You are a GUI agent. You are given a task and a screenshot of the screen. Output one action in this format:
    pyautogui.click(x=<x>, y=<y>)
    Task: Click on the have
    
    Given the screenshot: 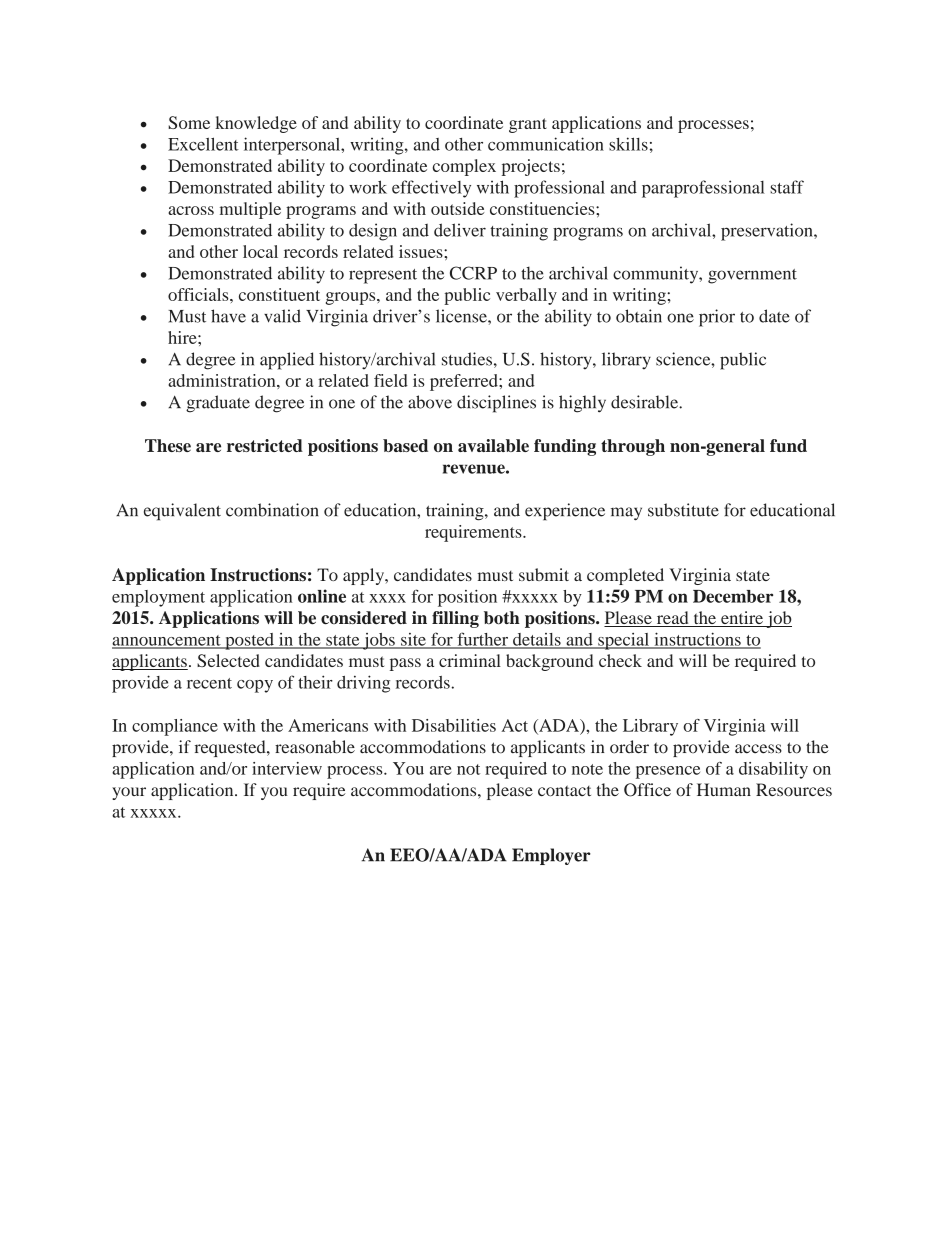 What is the action you would take?
    pyautogui.click(x=228, y=316)
